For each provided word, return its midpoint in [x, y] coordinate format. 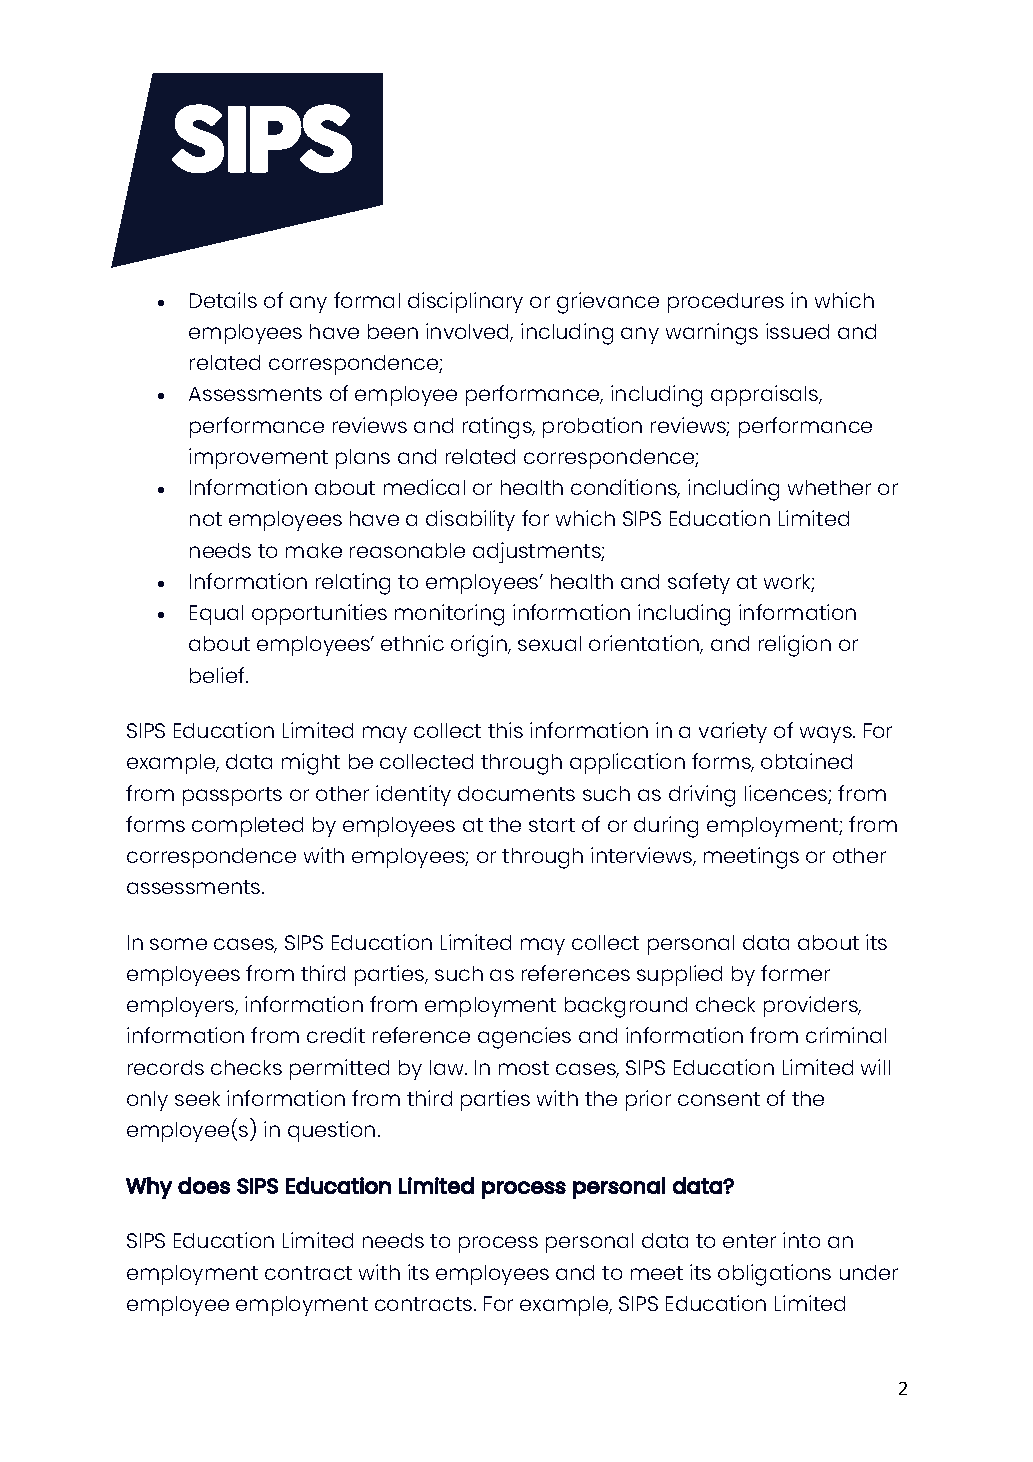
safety [699, 583]
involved [469, 332]
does [204, 1185]
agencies [524, 1038]
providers [812, 1006]
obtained [806, 761]
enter [749, 1241]
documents [516, 793]
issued [797, 331]
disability [470, 520]
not [206, 519]
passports [232, 796]
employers [182, 1007]
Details [223, 300]
